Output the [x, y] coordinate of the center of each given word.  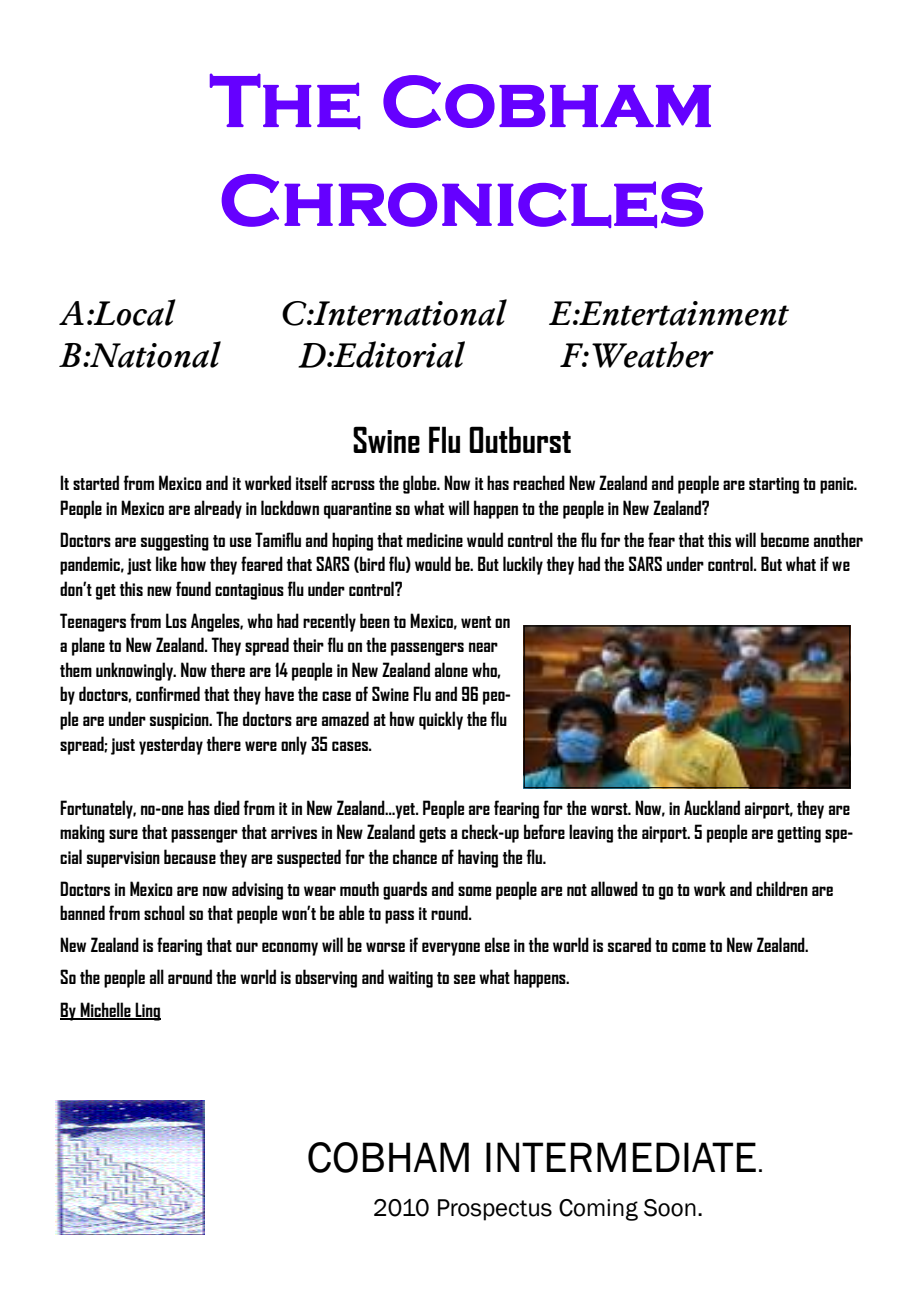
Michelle [105, 1010]
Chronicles [462, 201]
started [96, 482]
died [227, 807]
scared [629, 944]
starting [774, 485]
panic [838, 485]
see [464, 979]
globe [421, 484]
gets [432, 835]
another [838, 539]
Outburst [520, 439]
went [476, 622]
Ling [147, 1011]
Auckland [712, 807]
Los [176, 620]
